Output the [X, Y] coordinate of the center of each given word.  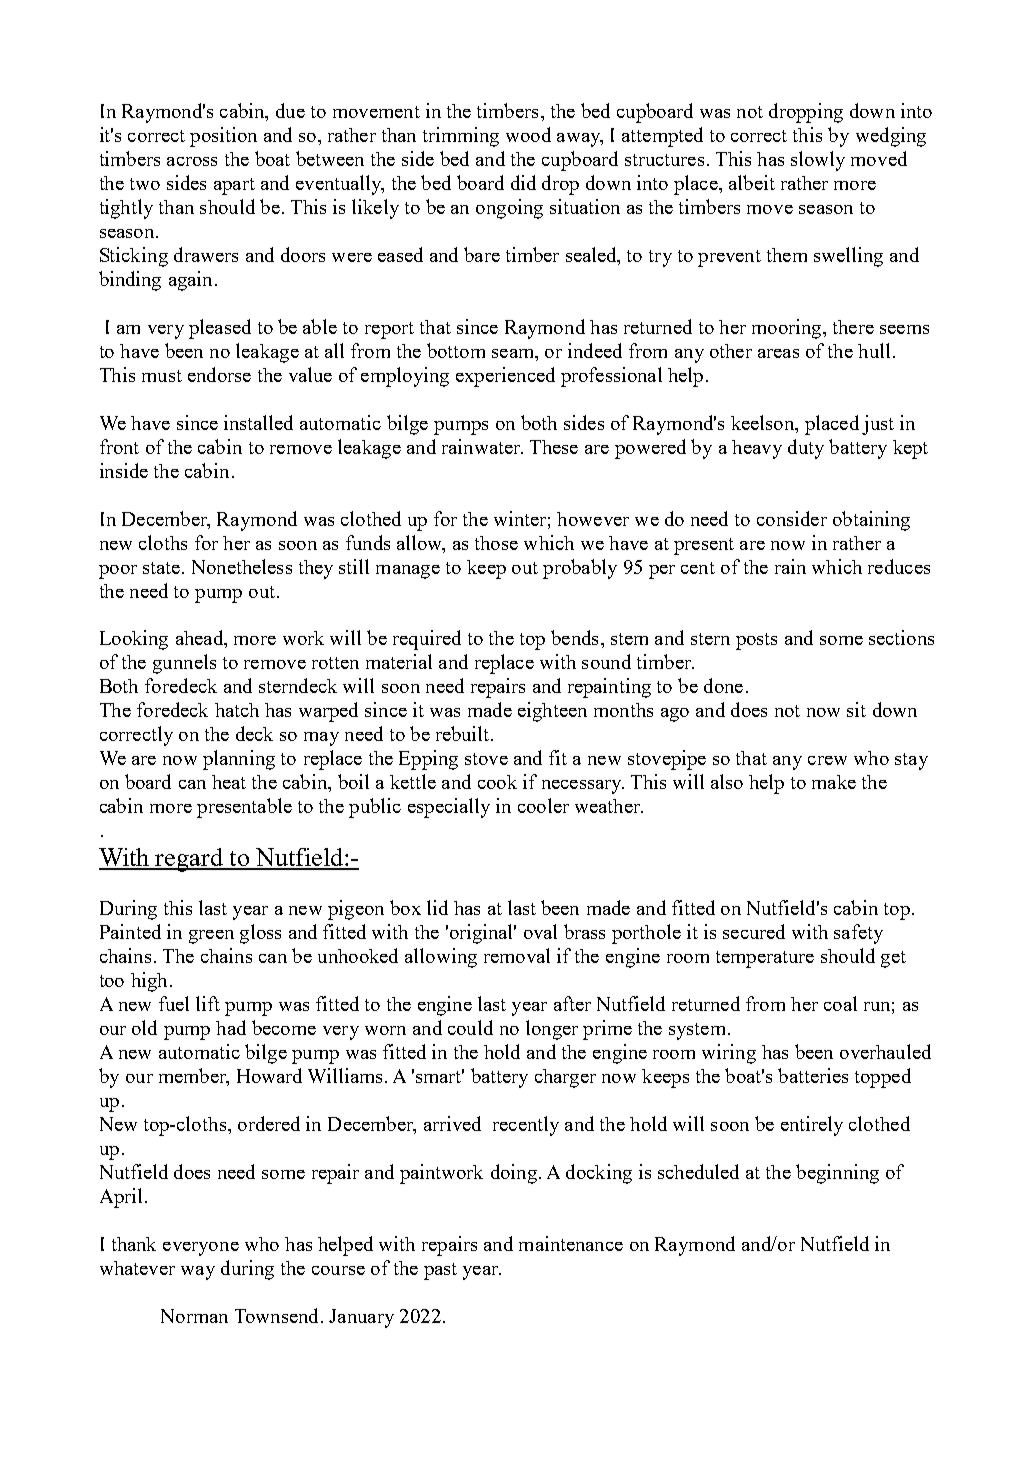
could [470, 1027]
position [223, 137]
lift [208, 1003]
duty [806, 449]
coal [840, 1003]
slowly [818, 161]
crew [827, 760]
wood [528, 134]
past [440, 1271]
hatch [237, 710]
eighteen [552, 712]
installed [258, 422]
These [554, 447]
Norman [194, 1316]
